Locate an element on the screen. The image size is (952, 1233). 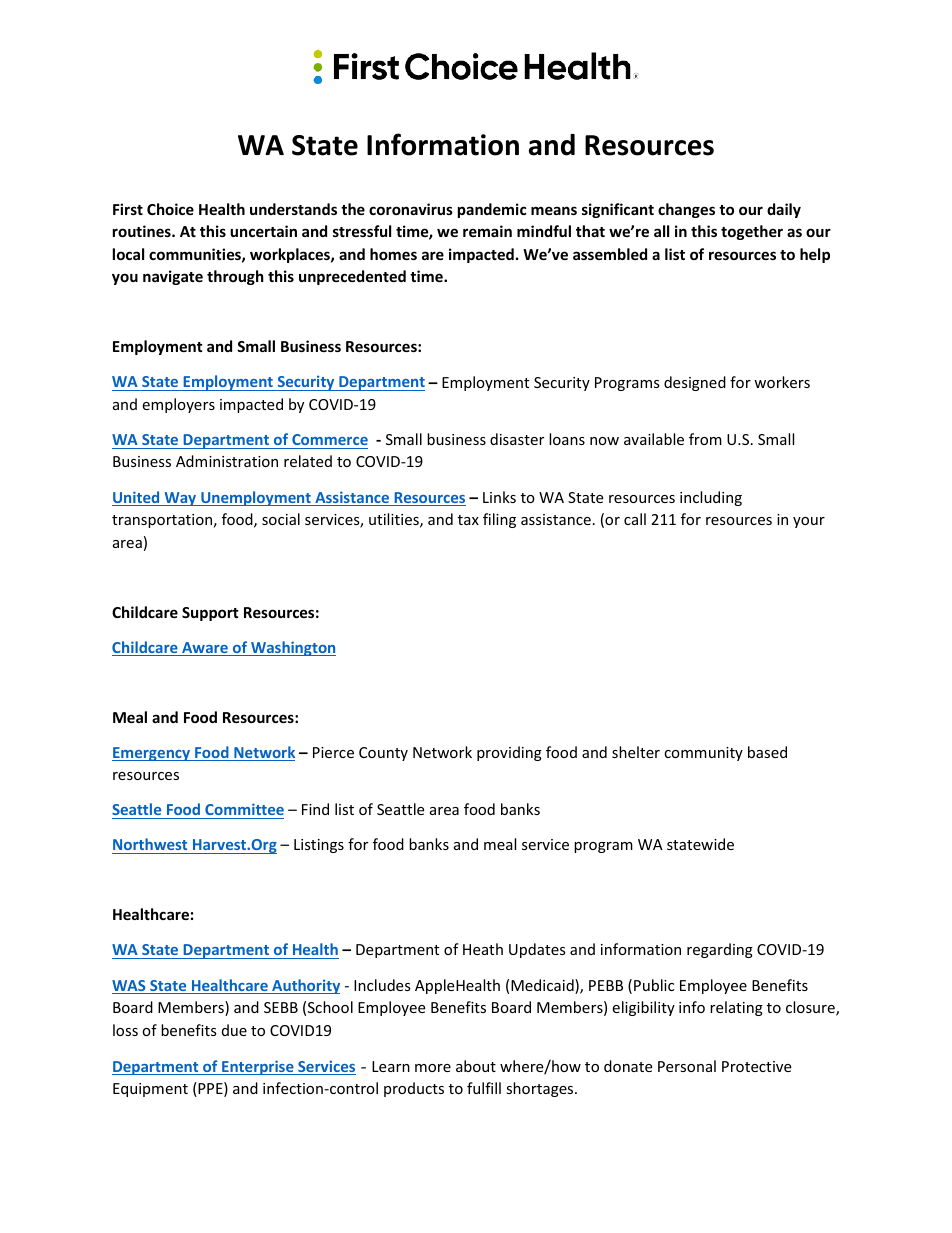
Way is located at coordinates (180, 499).
